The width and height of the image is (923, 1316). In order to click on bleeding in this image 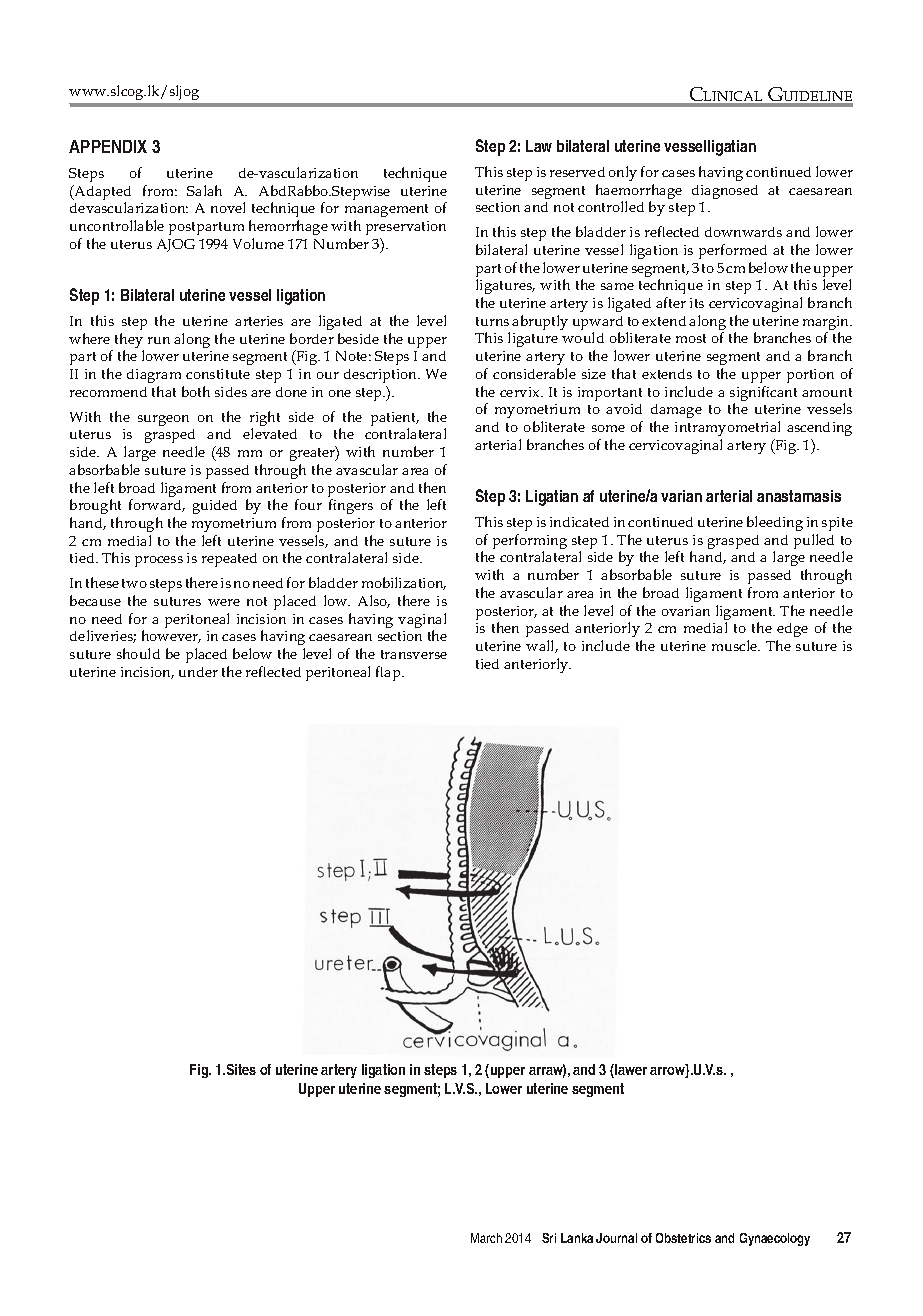, I will do `click(775, 523)`.
